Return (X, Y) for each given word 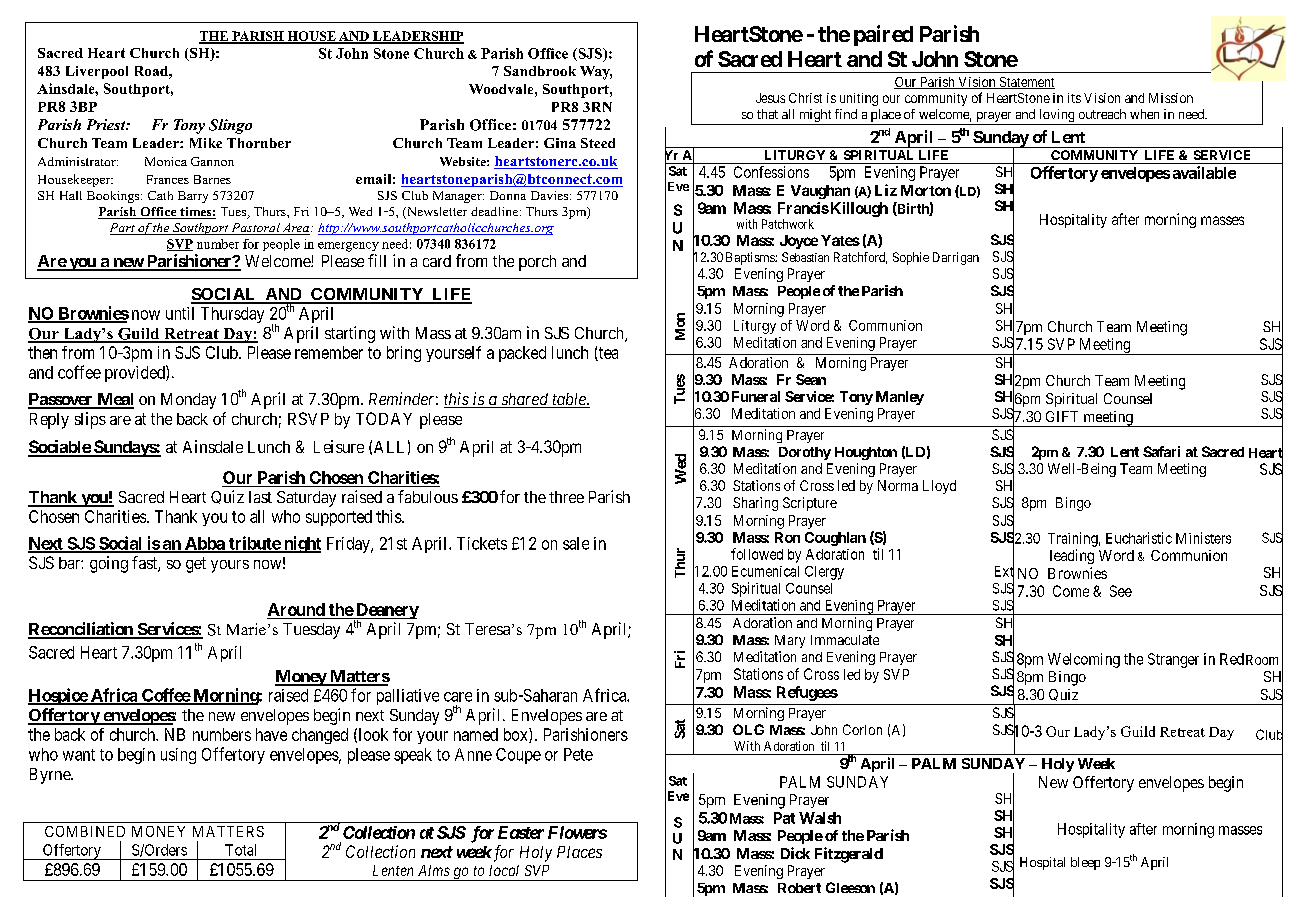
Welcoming (1084, 660)
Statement (1026, 83)
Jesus (770, 98)
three (566, 497)
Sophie (911, 258)
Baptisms (751, 258)
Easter (521, 832)
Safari (1161, 451)
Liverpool (97, 72)
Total (240, 850)
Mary (790, 641)
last (260, 497)
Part (123, 229)
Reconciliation (81, 630)
